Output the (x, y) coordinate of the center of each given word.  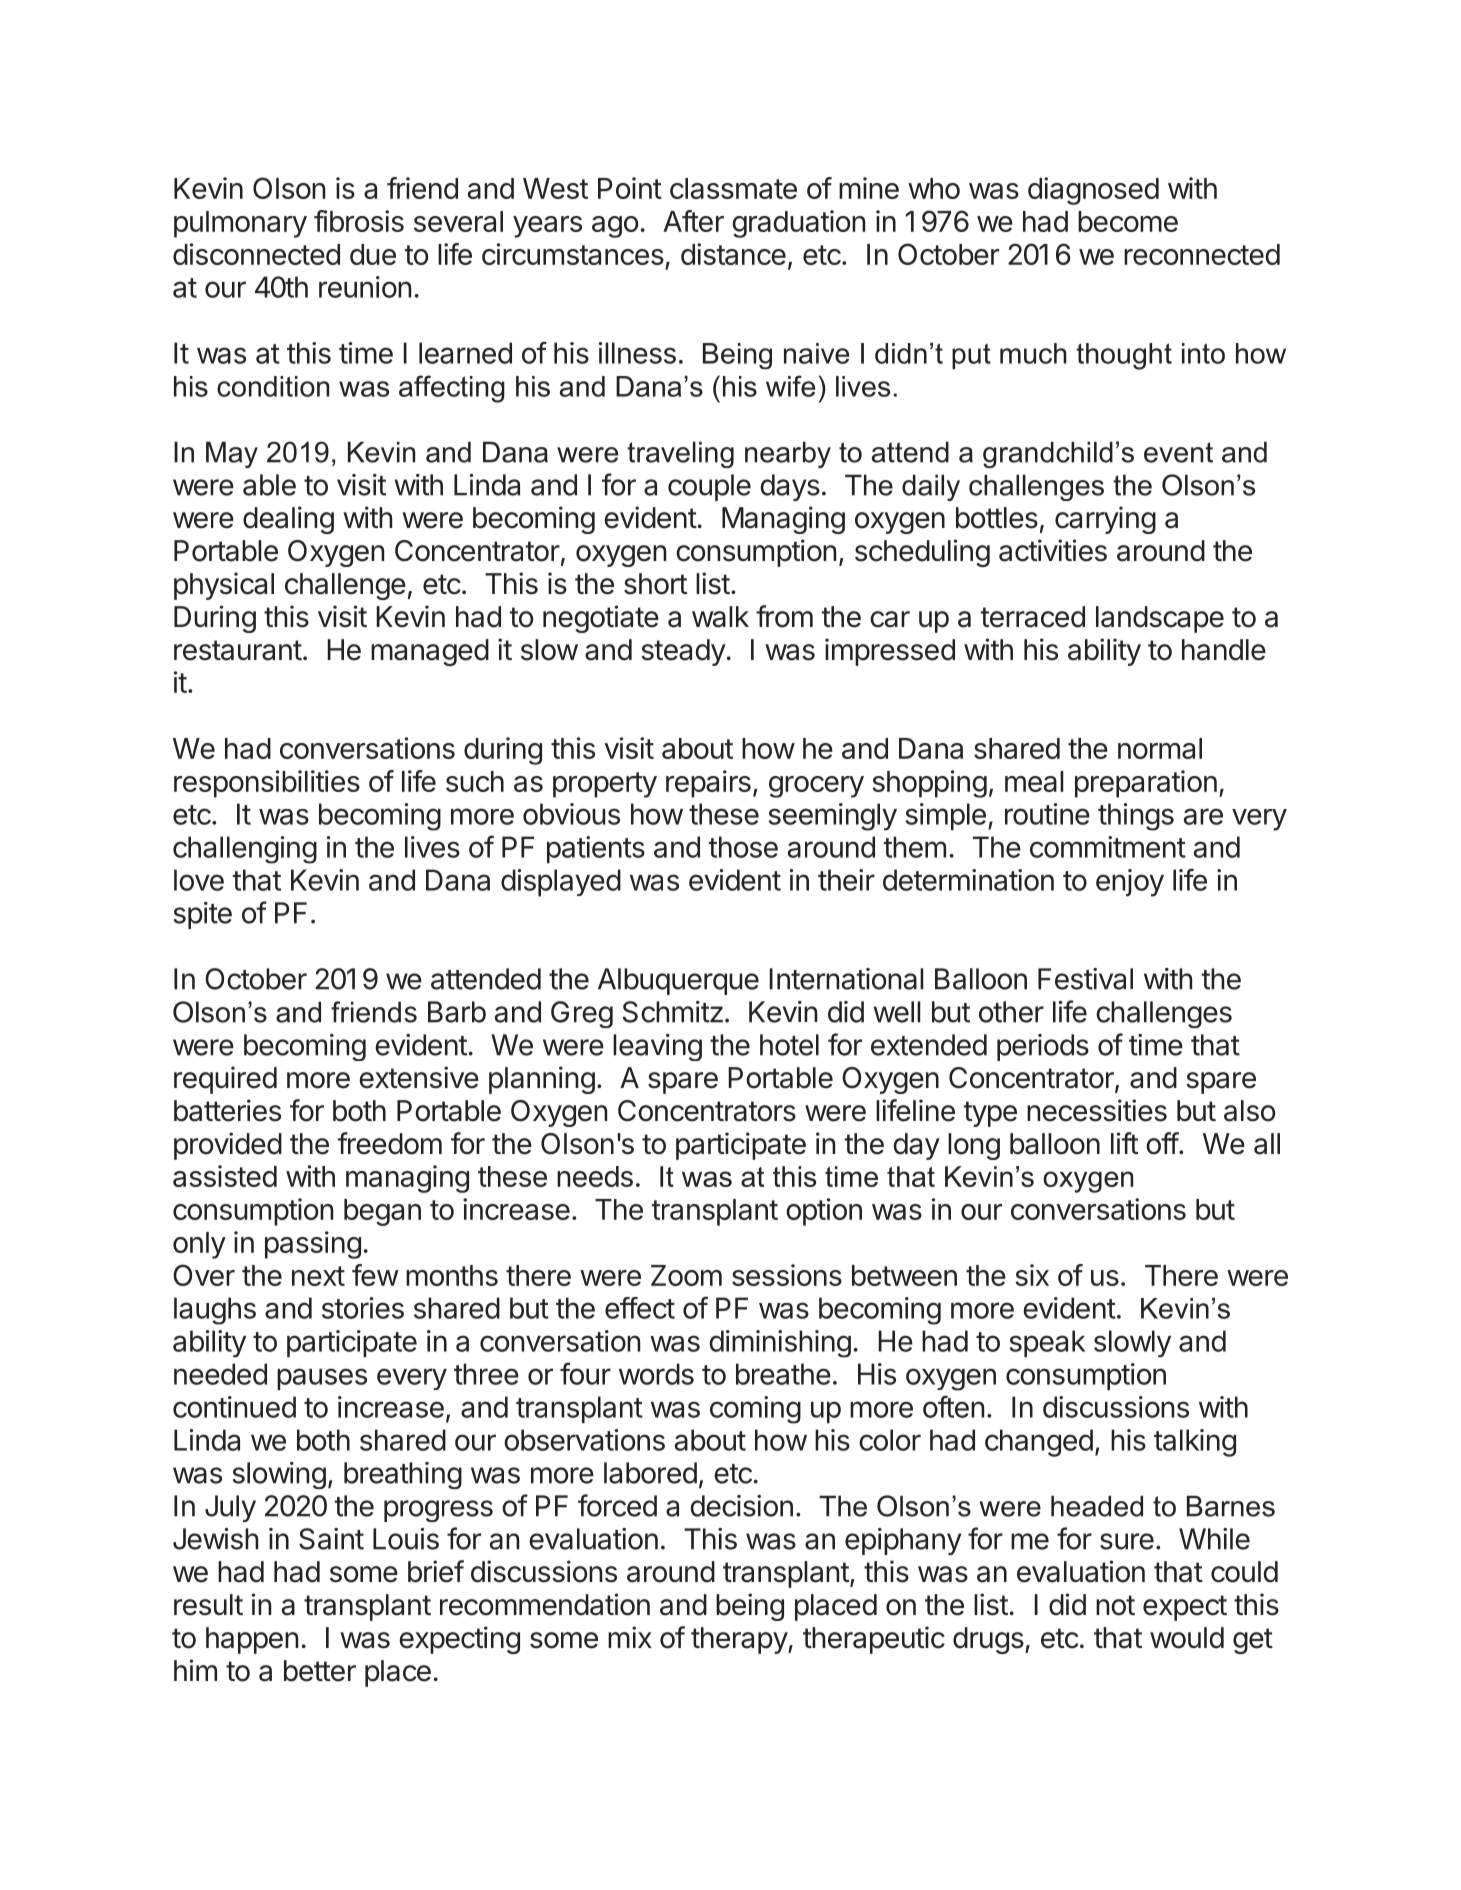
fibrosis (359, 221)
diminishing (780, 1344)
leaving (657, 1047)
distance (733, 254)
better (320, 1671)
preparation (1146, 784)
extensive (419, 1077)
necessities (1097, 1110)
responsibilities (267, 784)
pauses (322, 1379)
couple (709, 487)
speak (1047, 1343)
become (1128, 221)
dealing (288, 520)
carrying (1105, 520)
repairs (708, 784)
